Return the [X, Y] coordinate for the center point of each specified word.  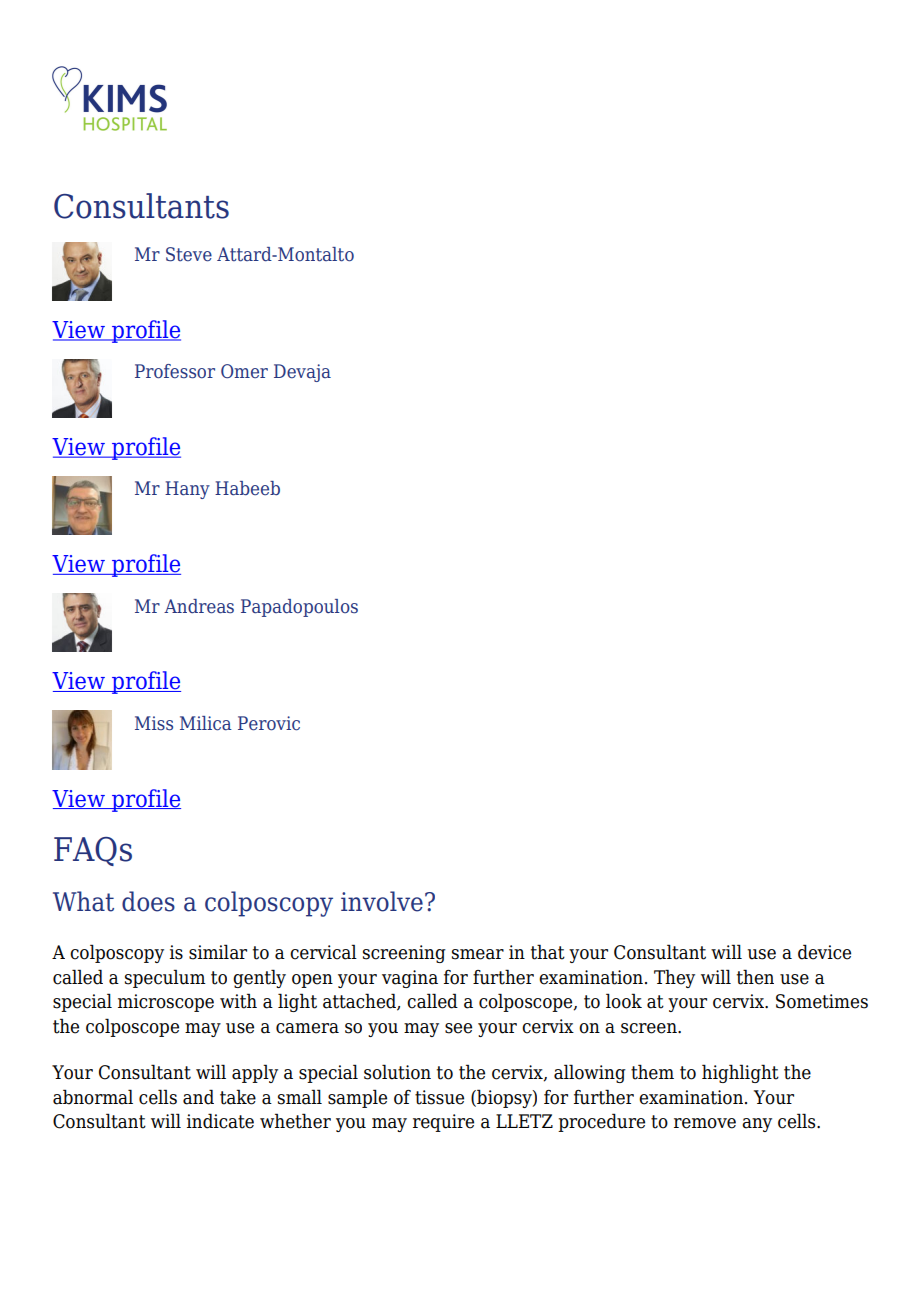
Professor [175, 371]
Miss [154, 723]
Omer [244, 371]
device [824, 952]
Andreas [199, 606]
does [148, 901]
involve [382, 901]
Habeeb [247, 488]
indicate [220, 1121]
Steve [189, 254]
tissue [439, 1097]
